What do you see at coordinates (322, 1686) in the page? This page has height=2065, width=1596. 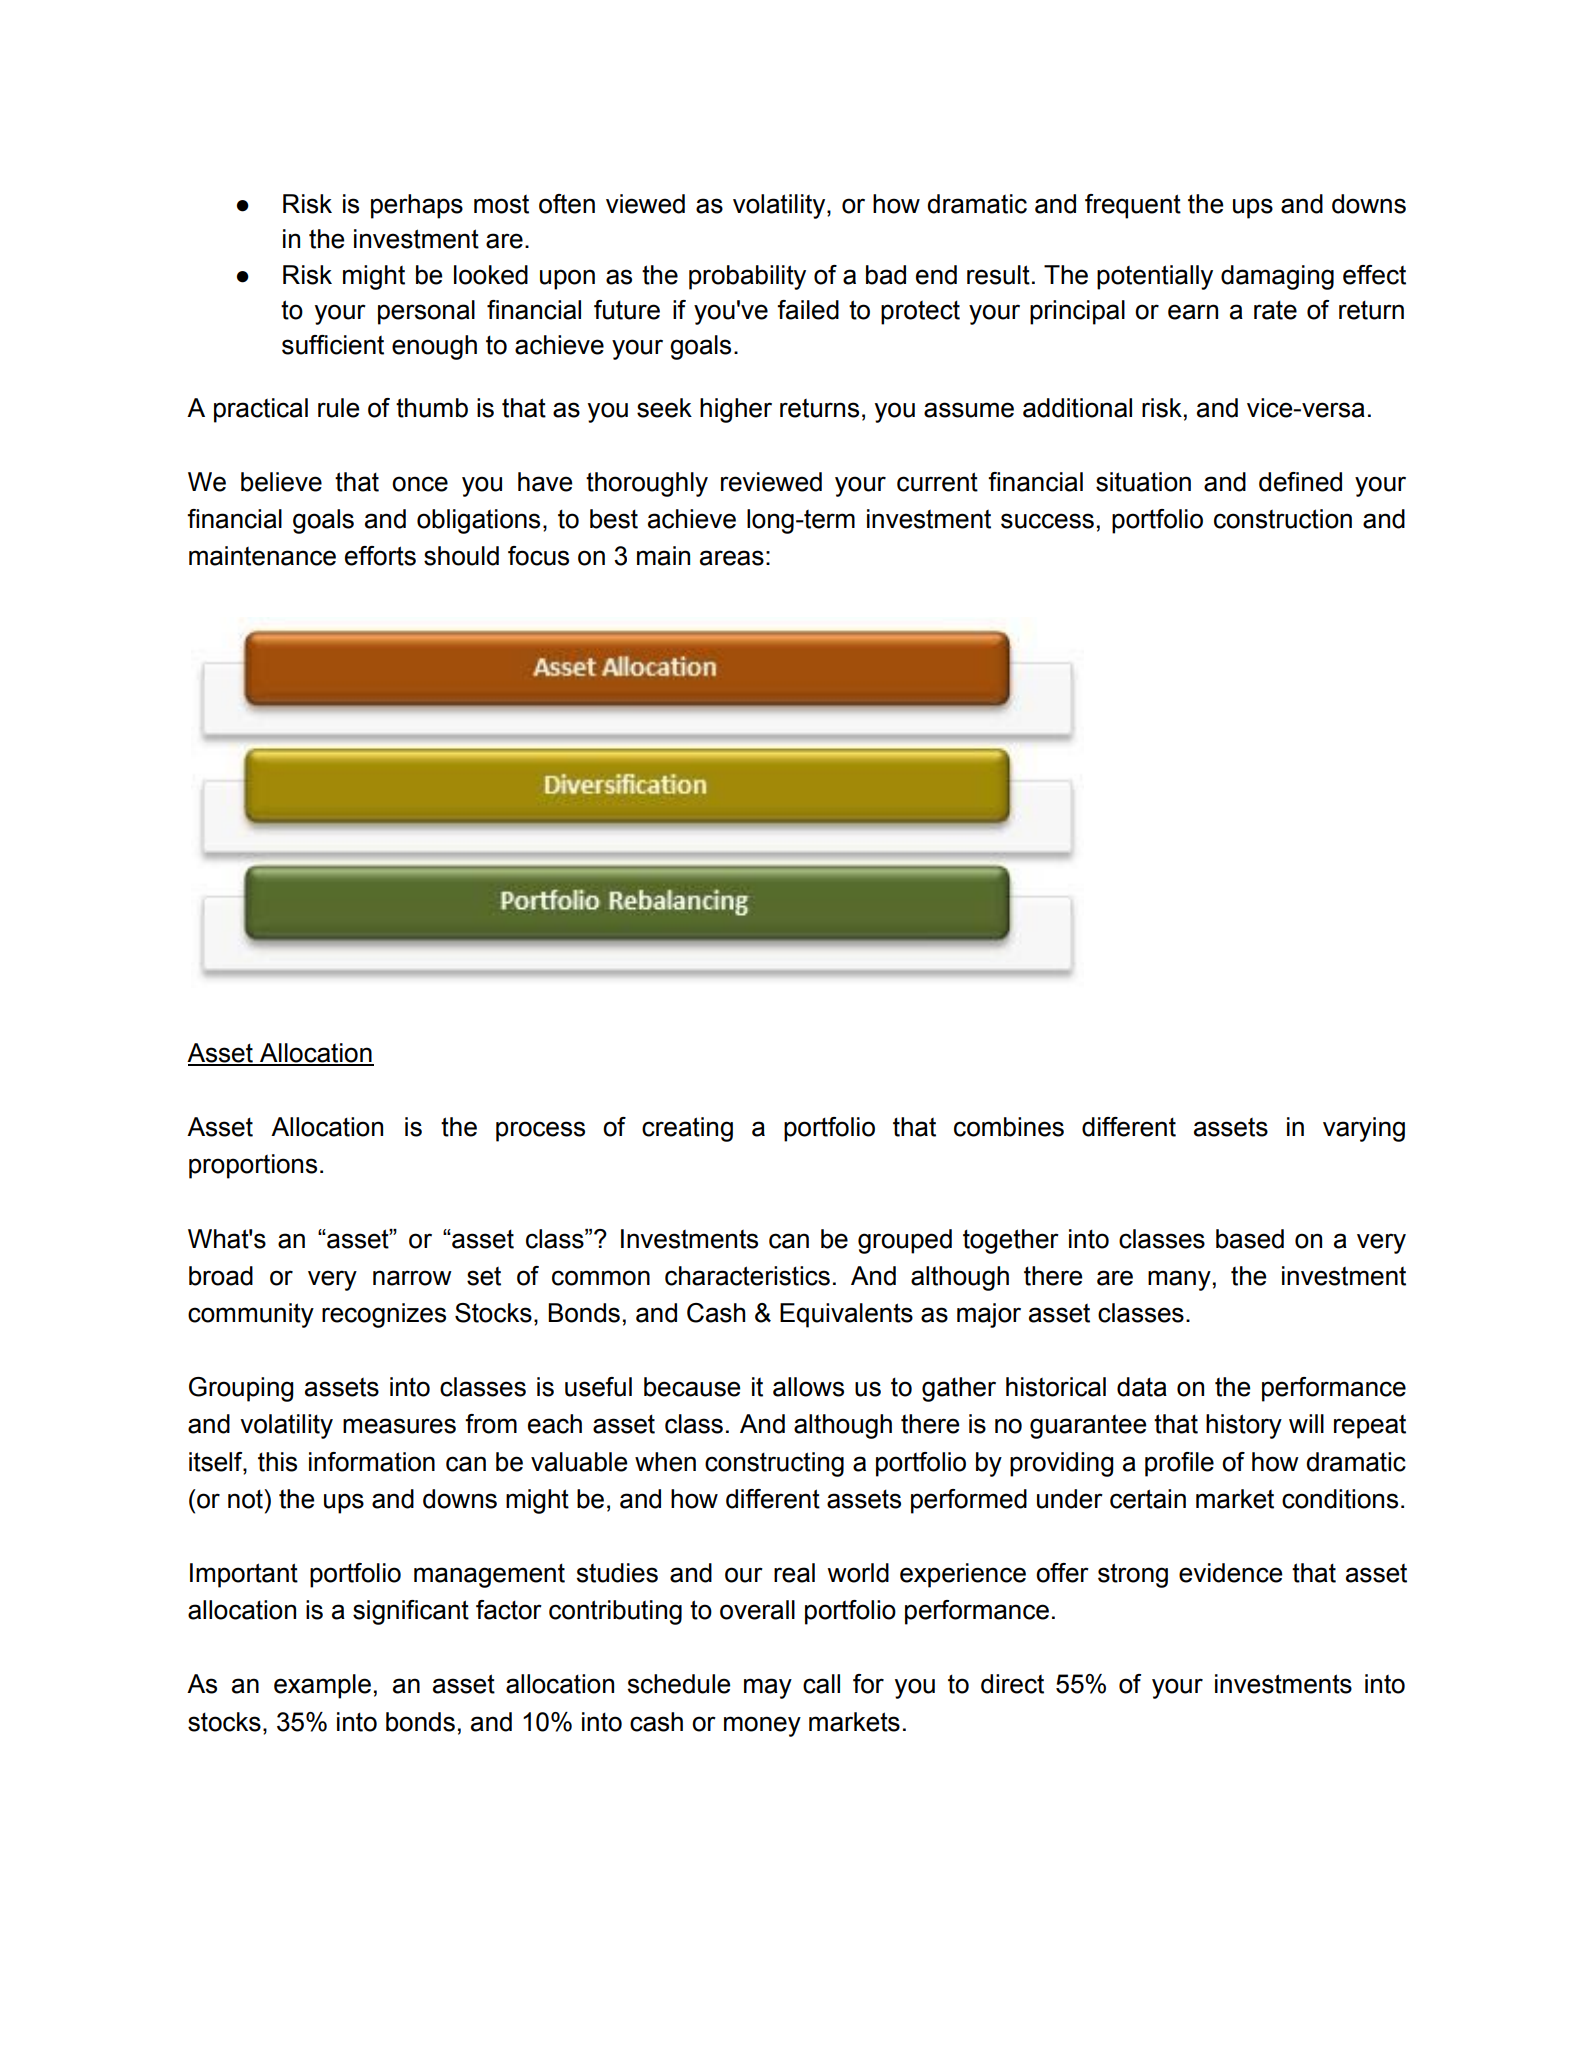 I see `example` at bounding box center [322, 1686].
